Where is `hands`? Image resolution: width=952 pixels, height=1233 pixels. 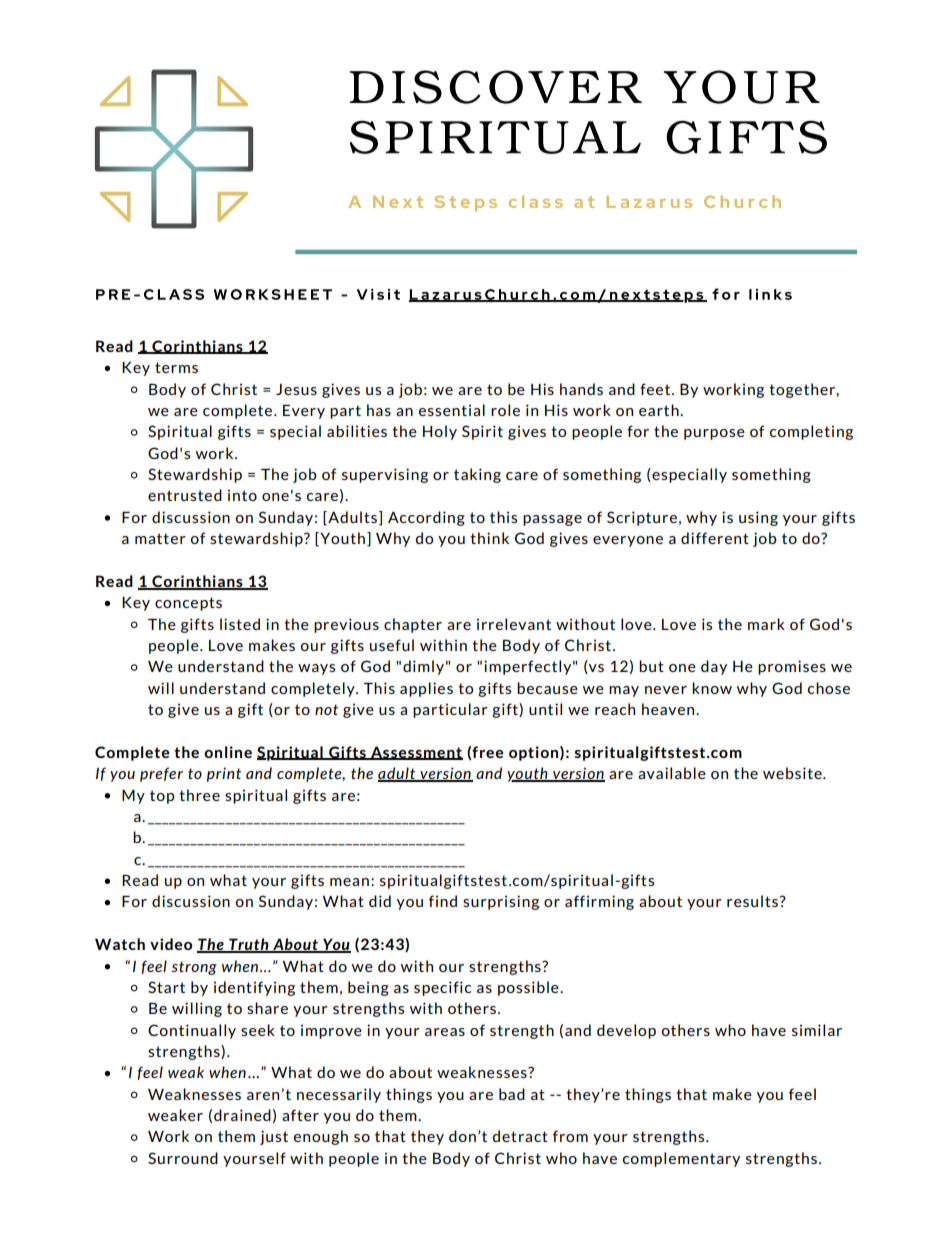
hands is located at coordinates (581, 389).
